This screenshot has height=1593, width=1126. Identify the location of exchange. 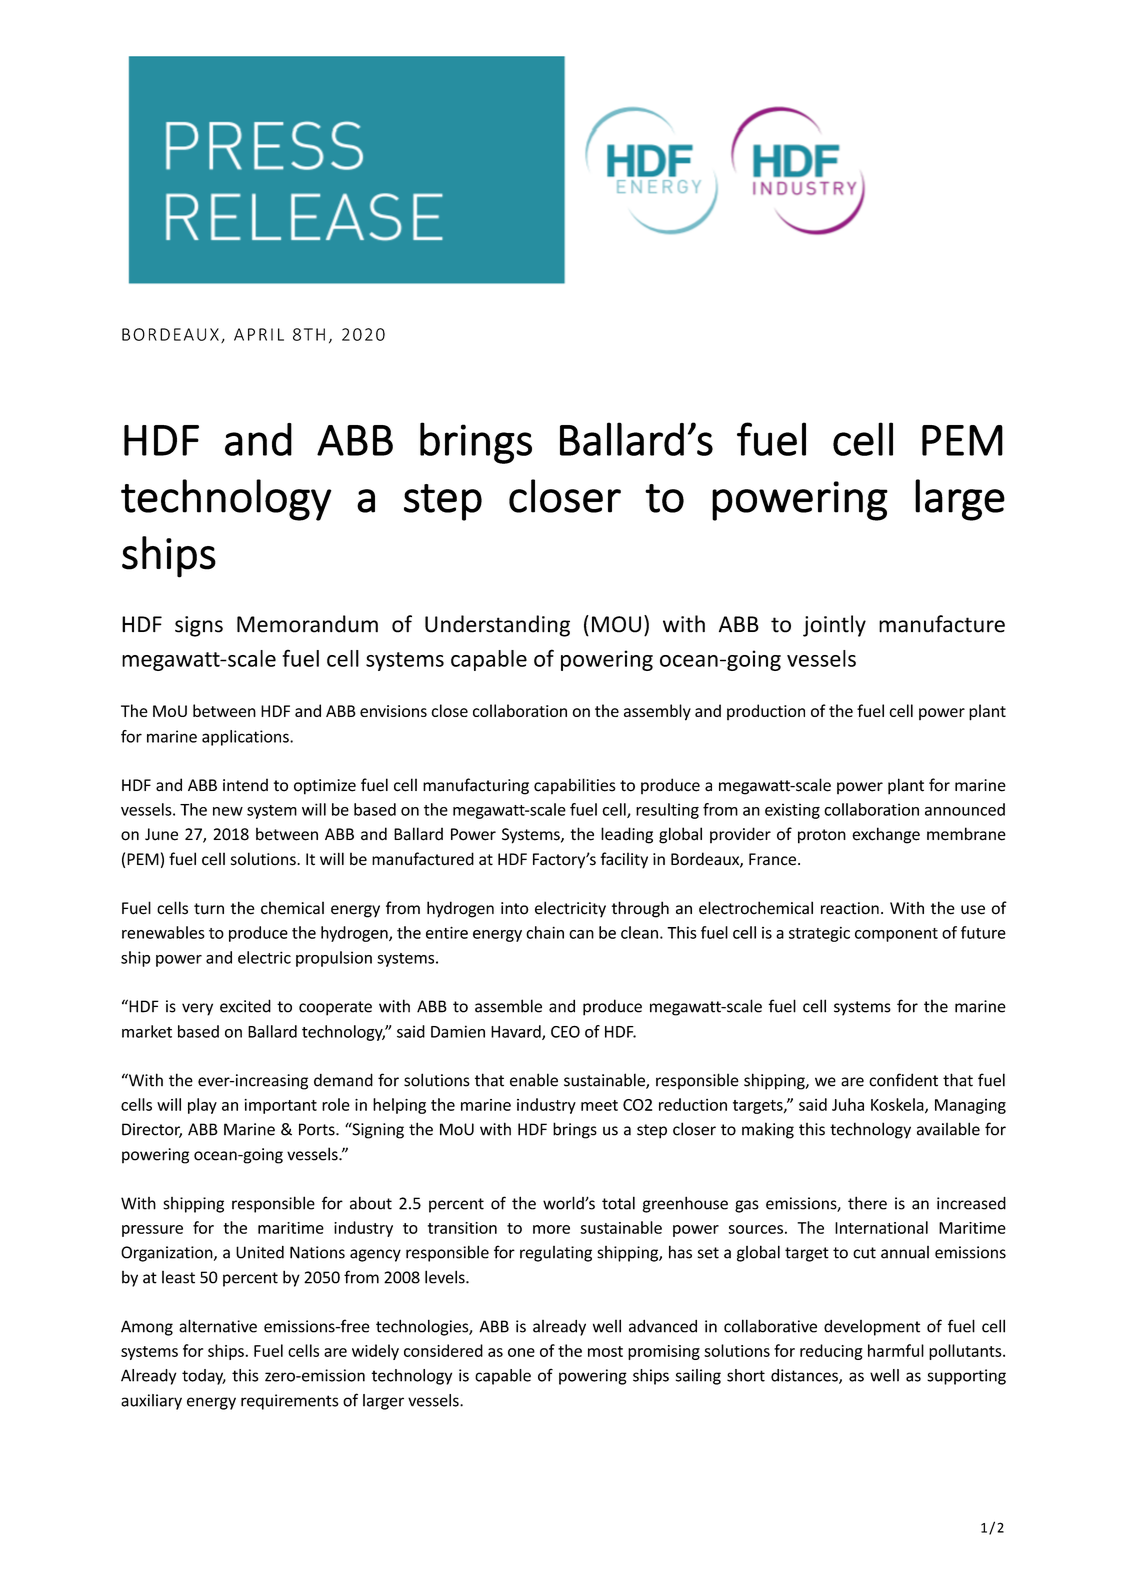
(886, 835).
